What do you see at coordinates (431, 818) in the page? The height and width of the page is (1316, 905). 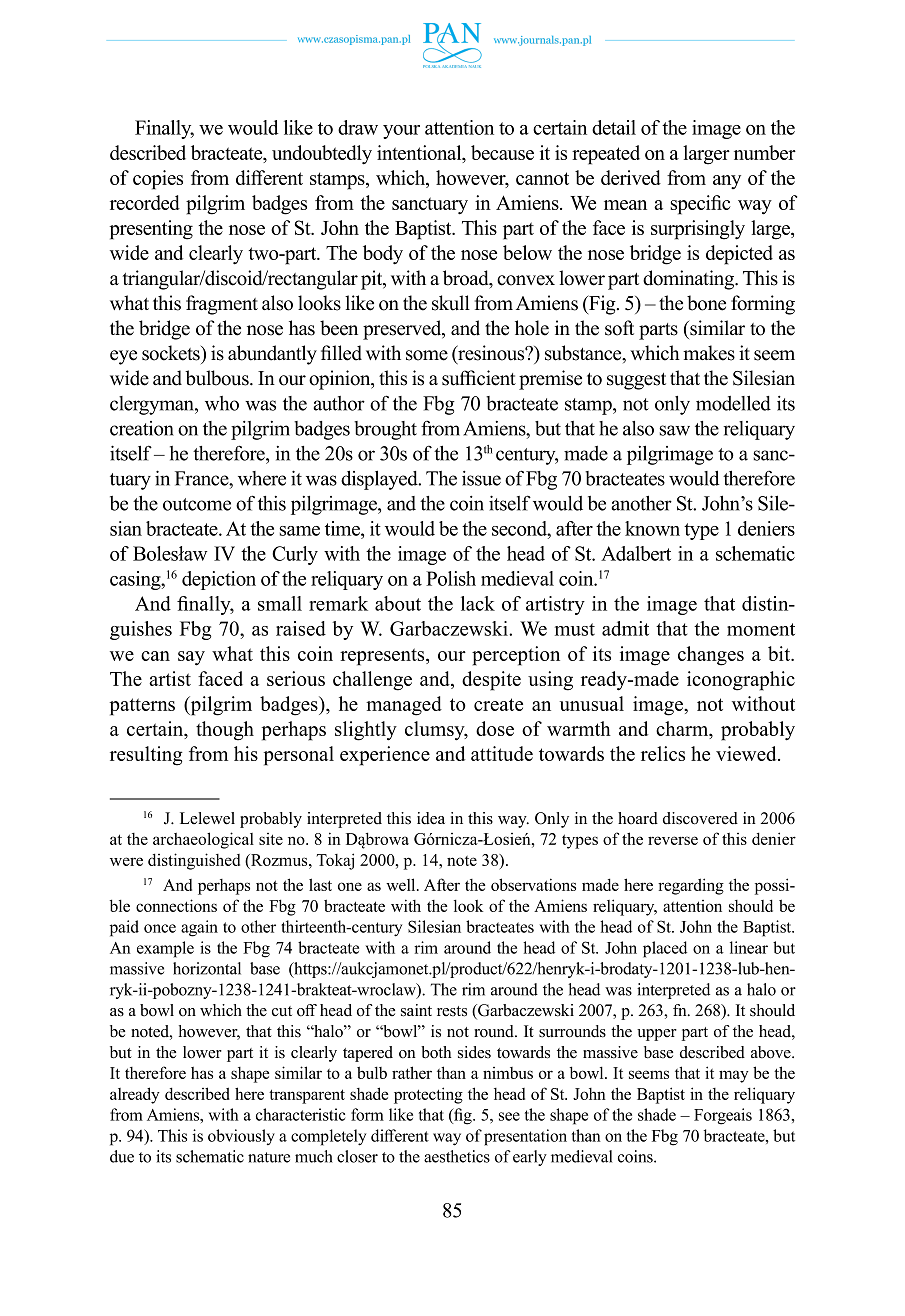 I see `idea` at bounding box center [431, 818].
